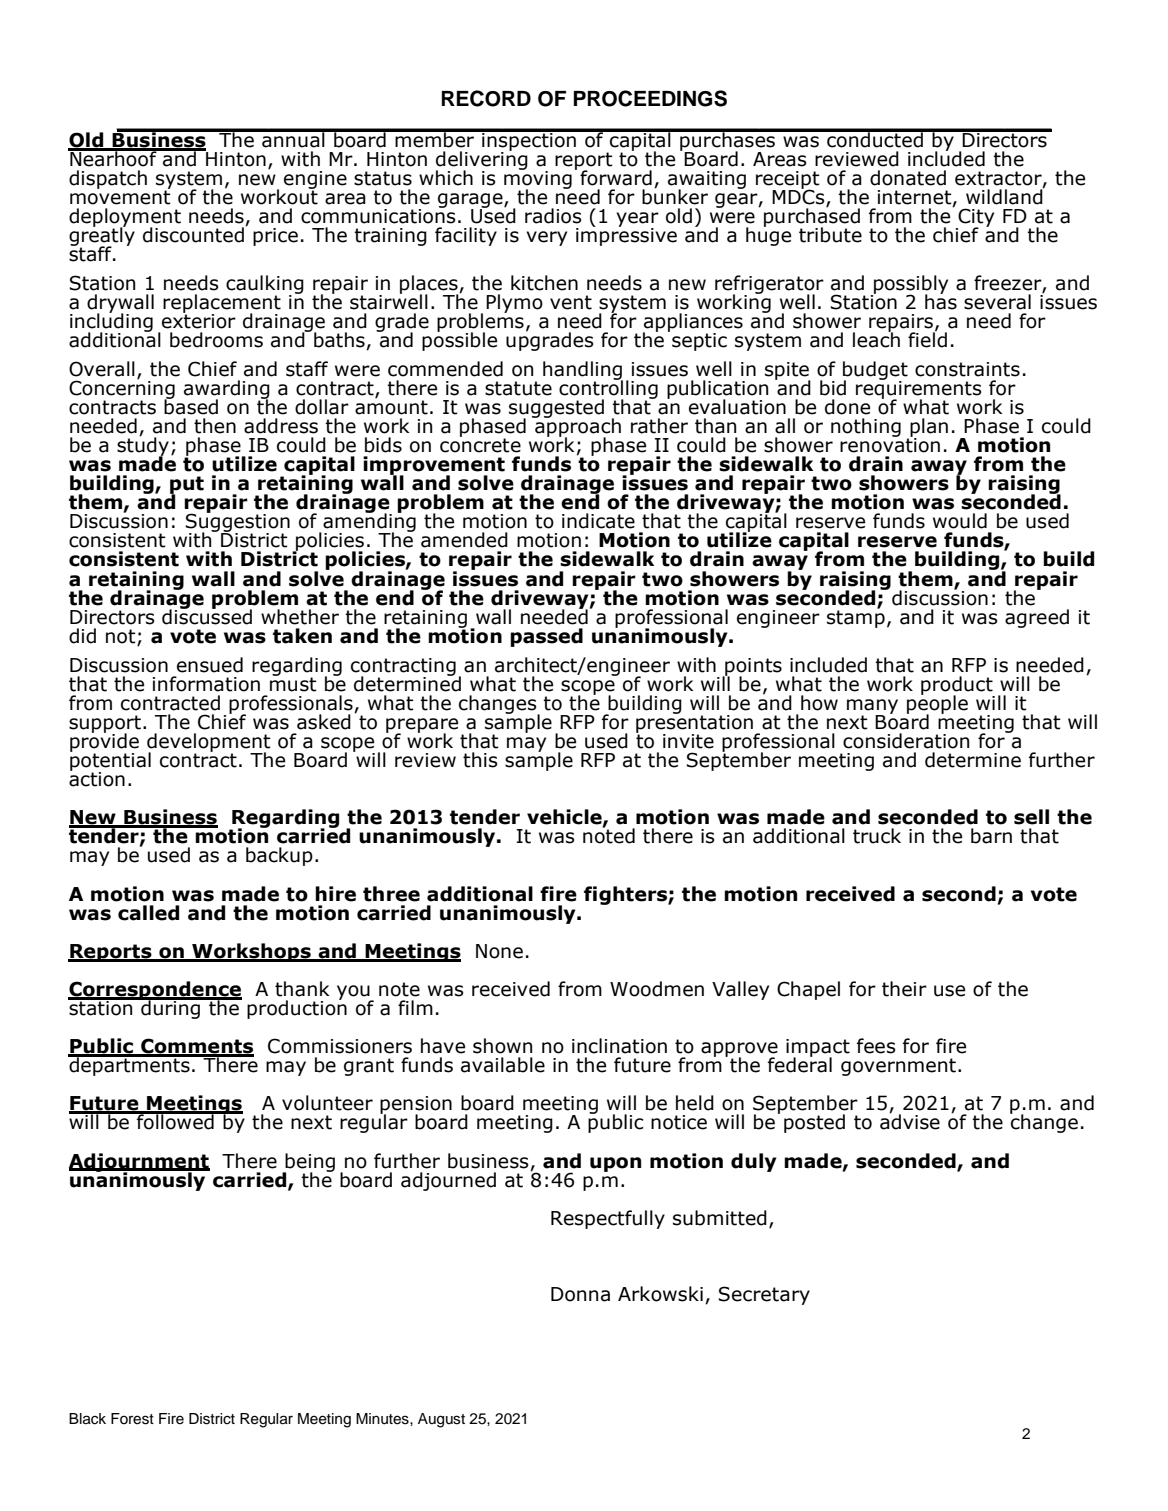 The image size is (1168, 1511). Describe the element at coordinates (215, 426) in the screenshot. I see `then` at that location.
